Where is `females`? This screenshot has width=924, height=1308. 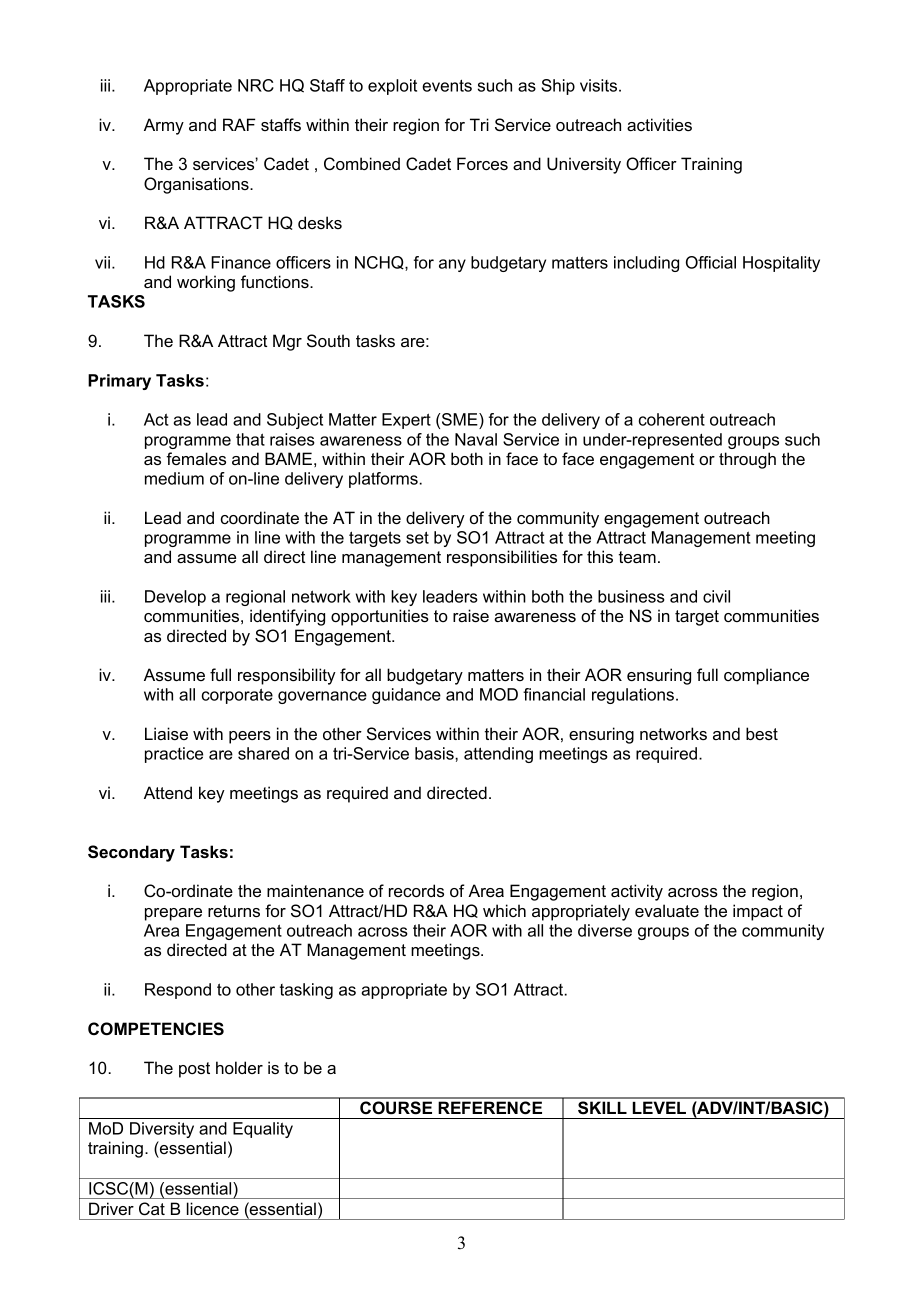
females is located at coordinates (196, 458).
